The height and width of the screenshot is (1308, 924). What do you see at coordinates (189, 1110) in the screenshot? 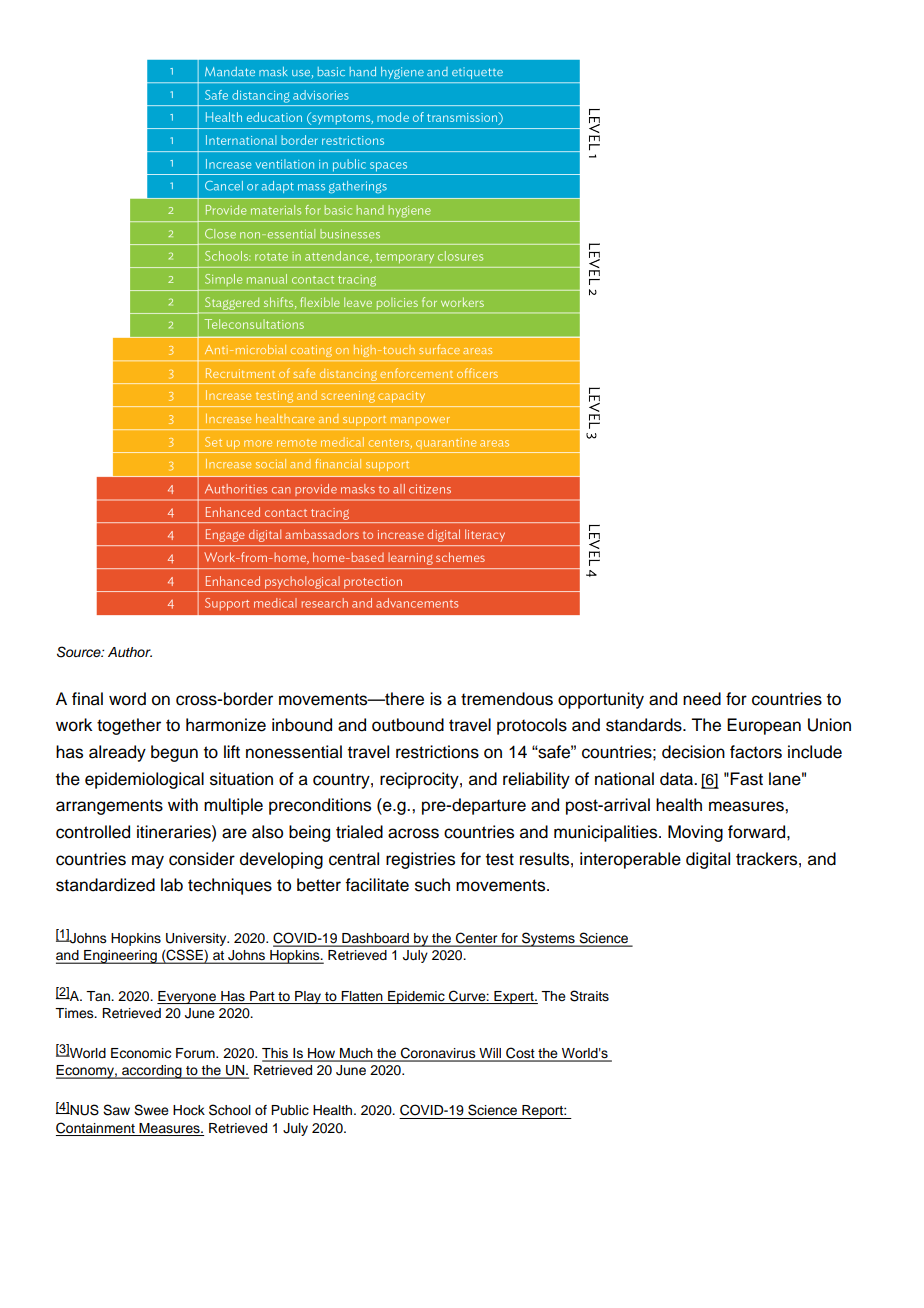
I see `Hock` at bounding box center [189, 1110].
